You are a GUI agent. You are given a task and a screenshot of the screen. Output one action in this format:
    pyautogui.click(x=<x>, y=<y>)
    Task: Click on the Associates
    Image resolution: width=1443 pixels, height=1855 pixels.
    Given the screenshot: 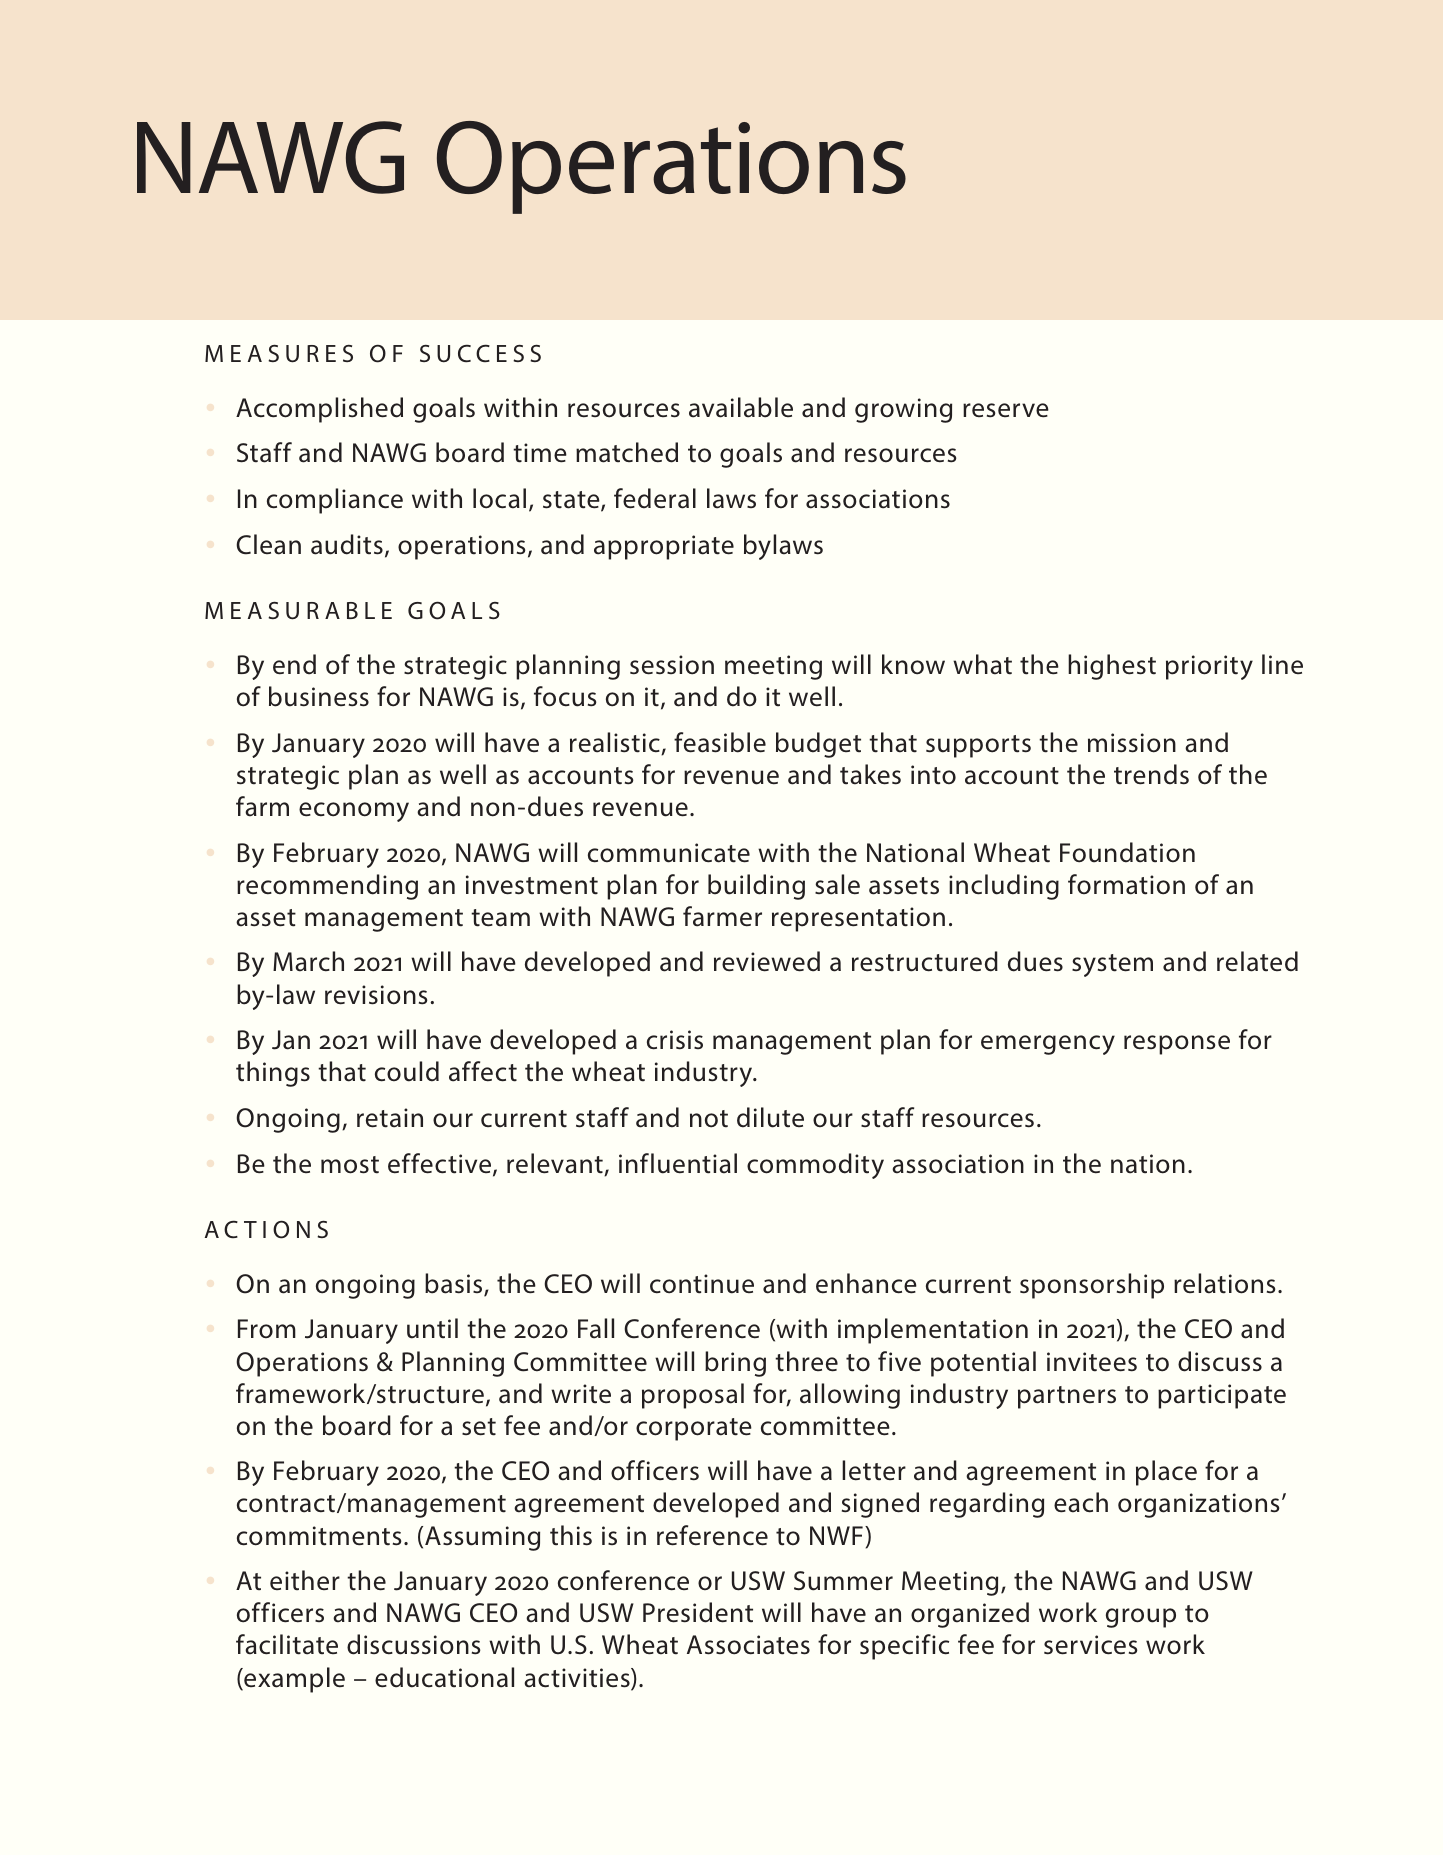 What is the action you would take?
    pyautogui.click(x=748, y=1645)
